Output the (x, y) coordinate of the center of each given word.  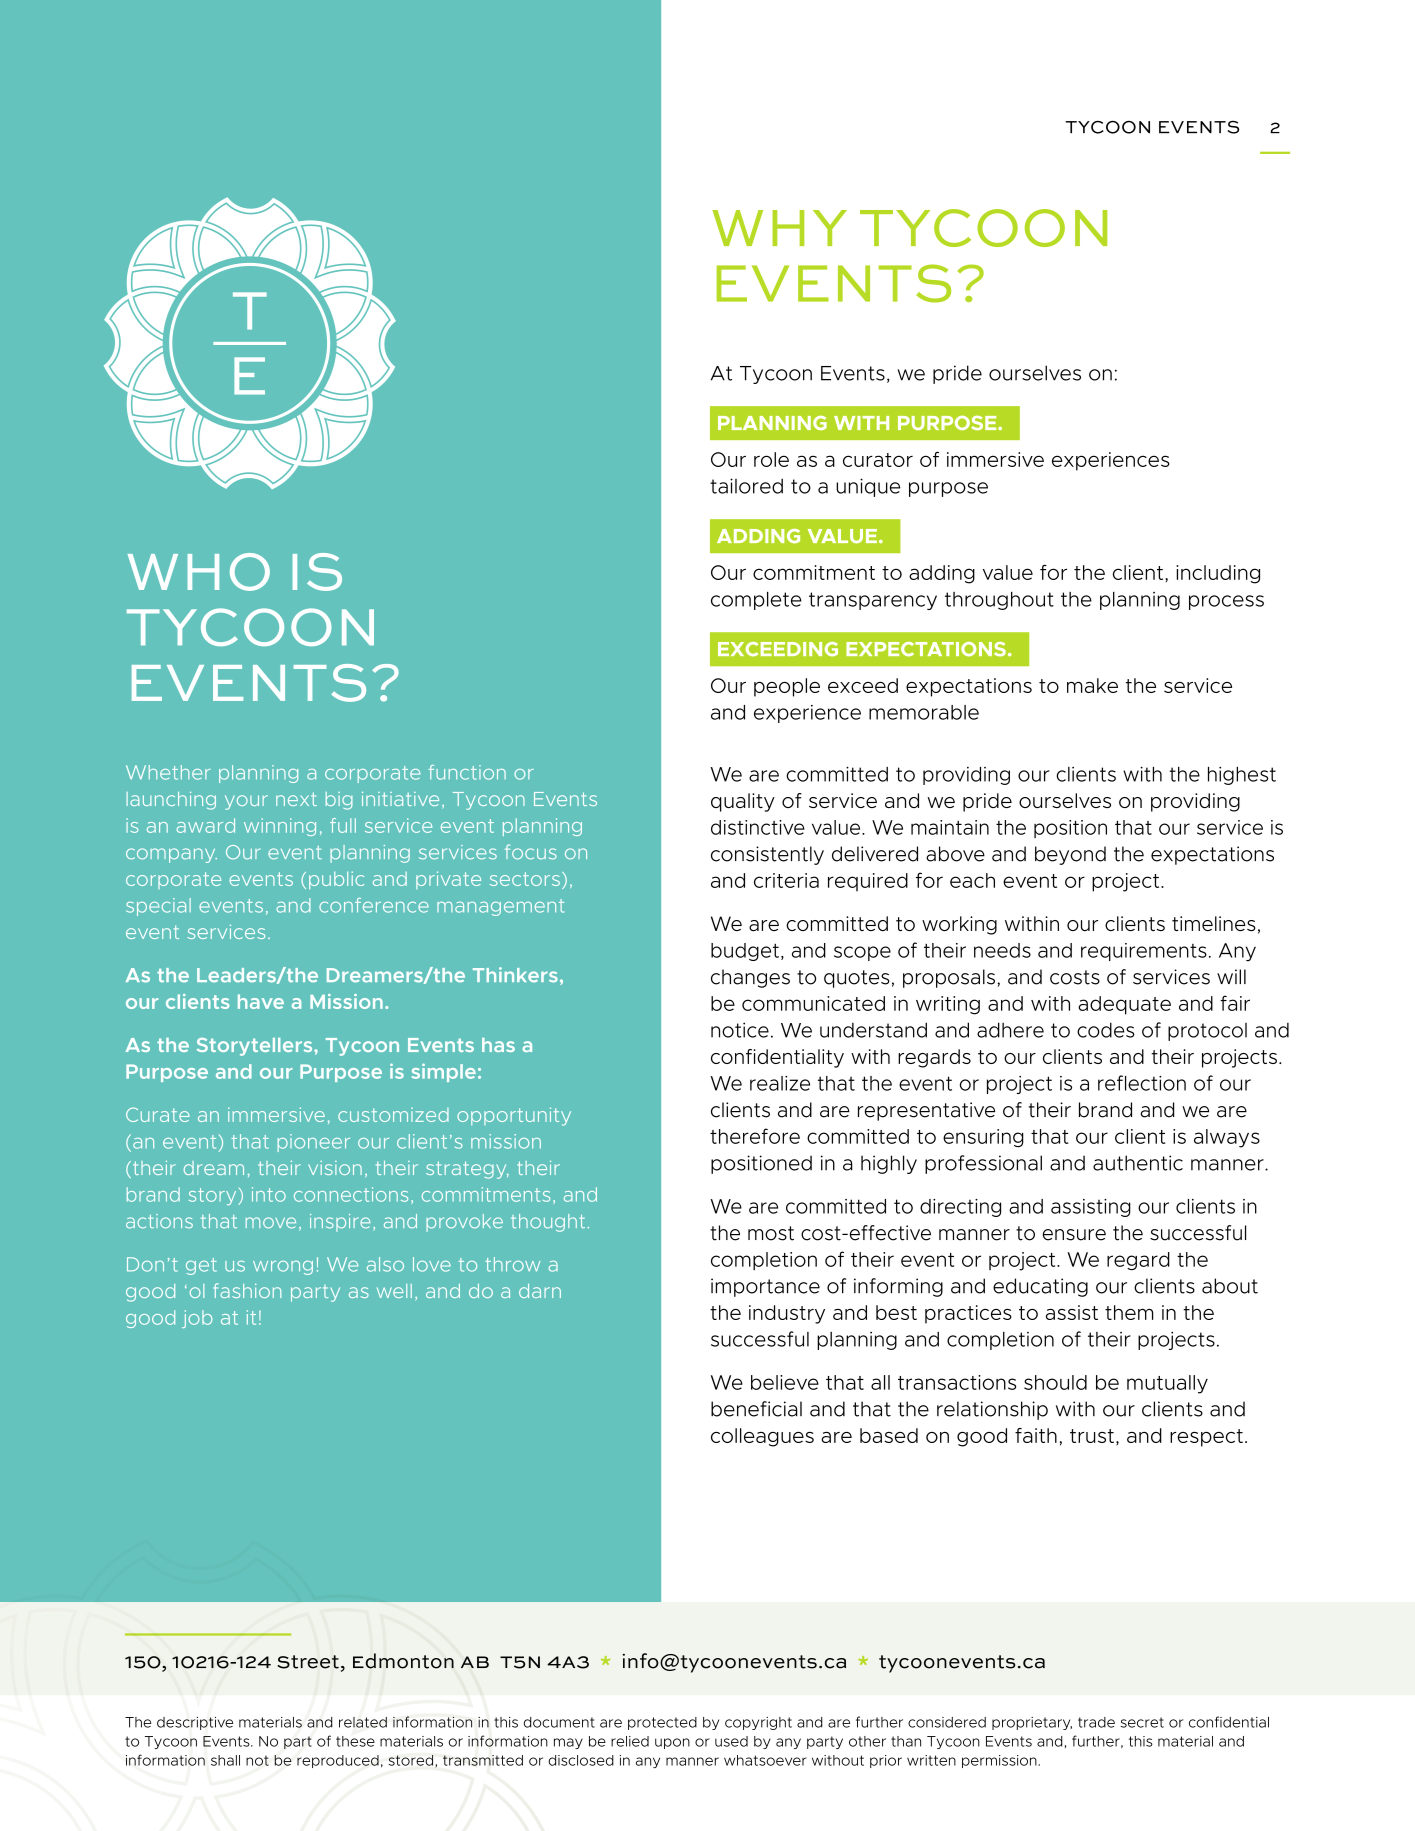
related (363, 1722)
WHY (779, 228)
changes (750, 978)
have (261, 1001)
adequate (1124, 1005)
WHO (199, 572)
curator (878, 460)
